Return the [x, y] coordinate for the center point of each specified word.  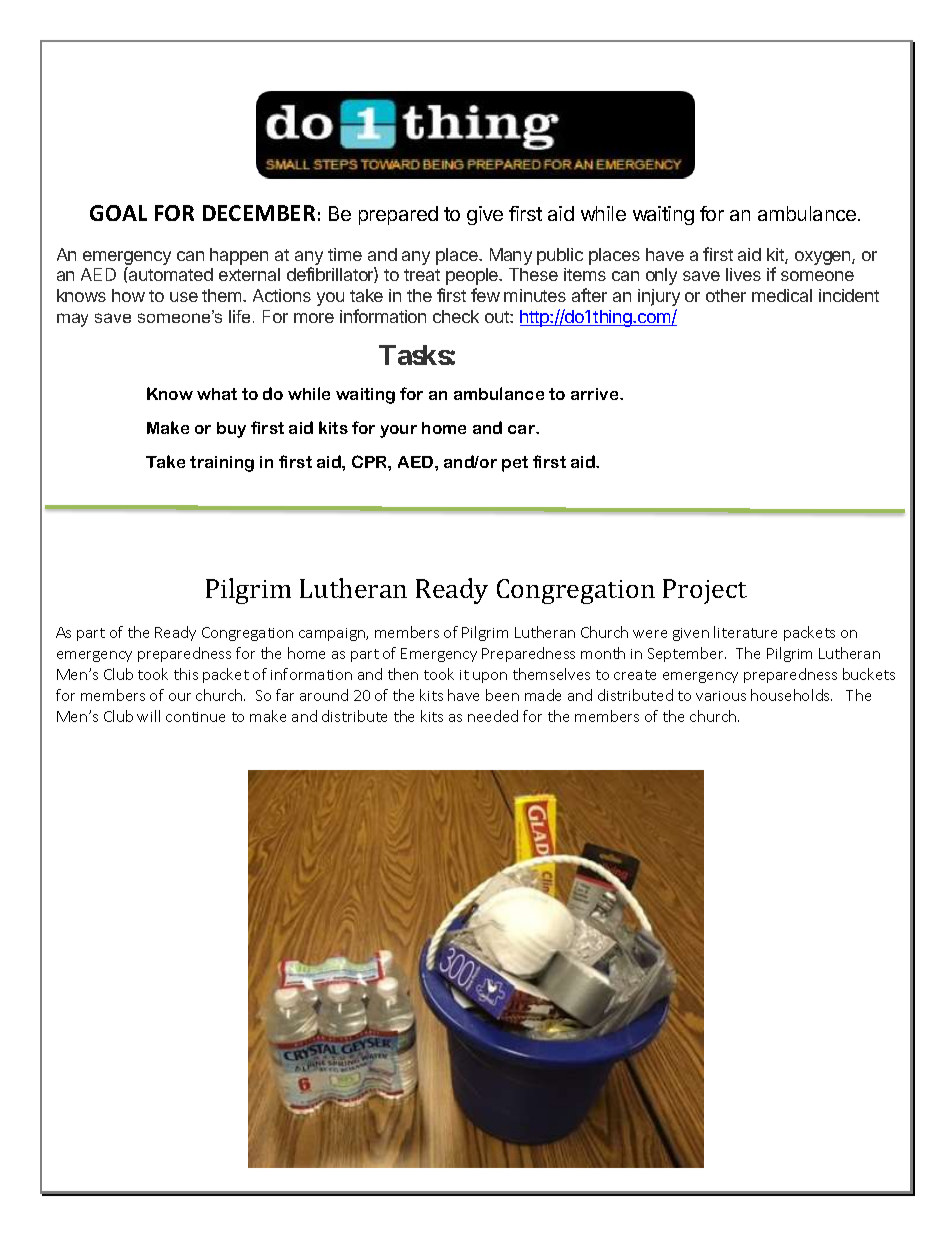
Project [705, 591]
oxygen [824, 258]
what [217, 394]
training [222, 464]
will [148, 716]
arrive [596, 394]
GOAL [118, 213]
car [523, 429]
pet [515, 464]
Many [511, 256]
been [502, 695]
